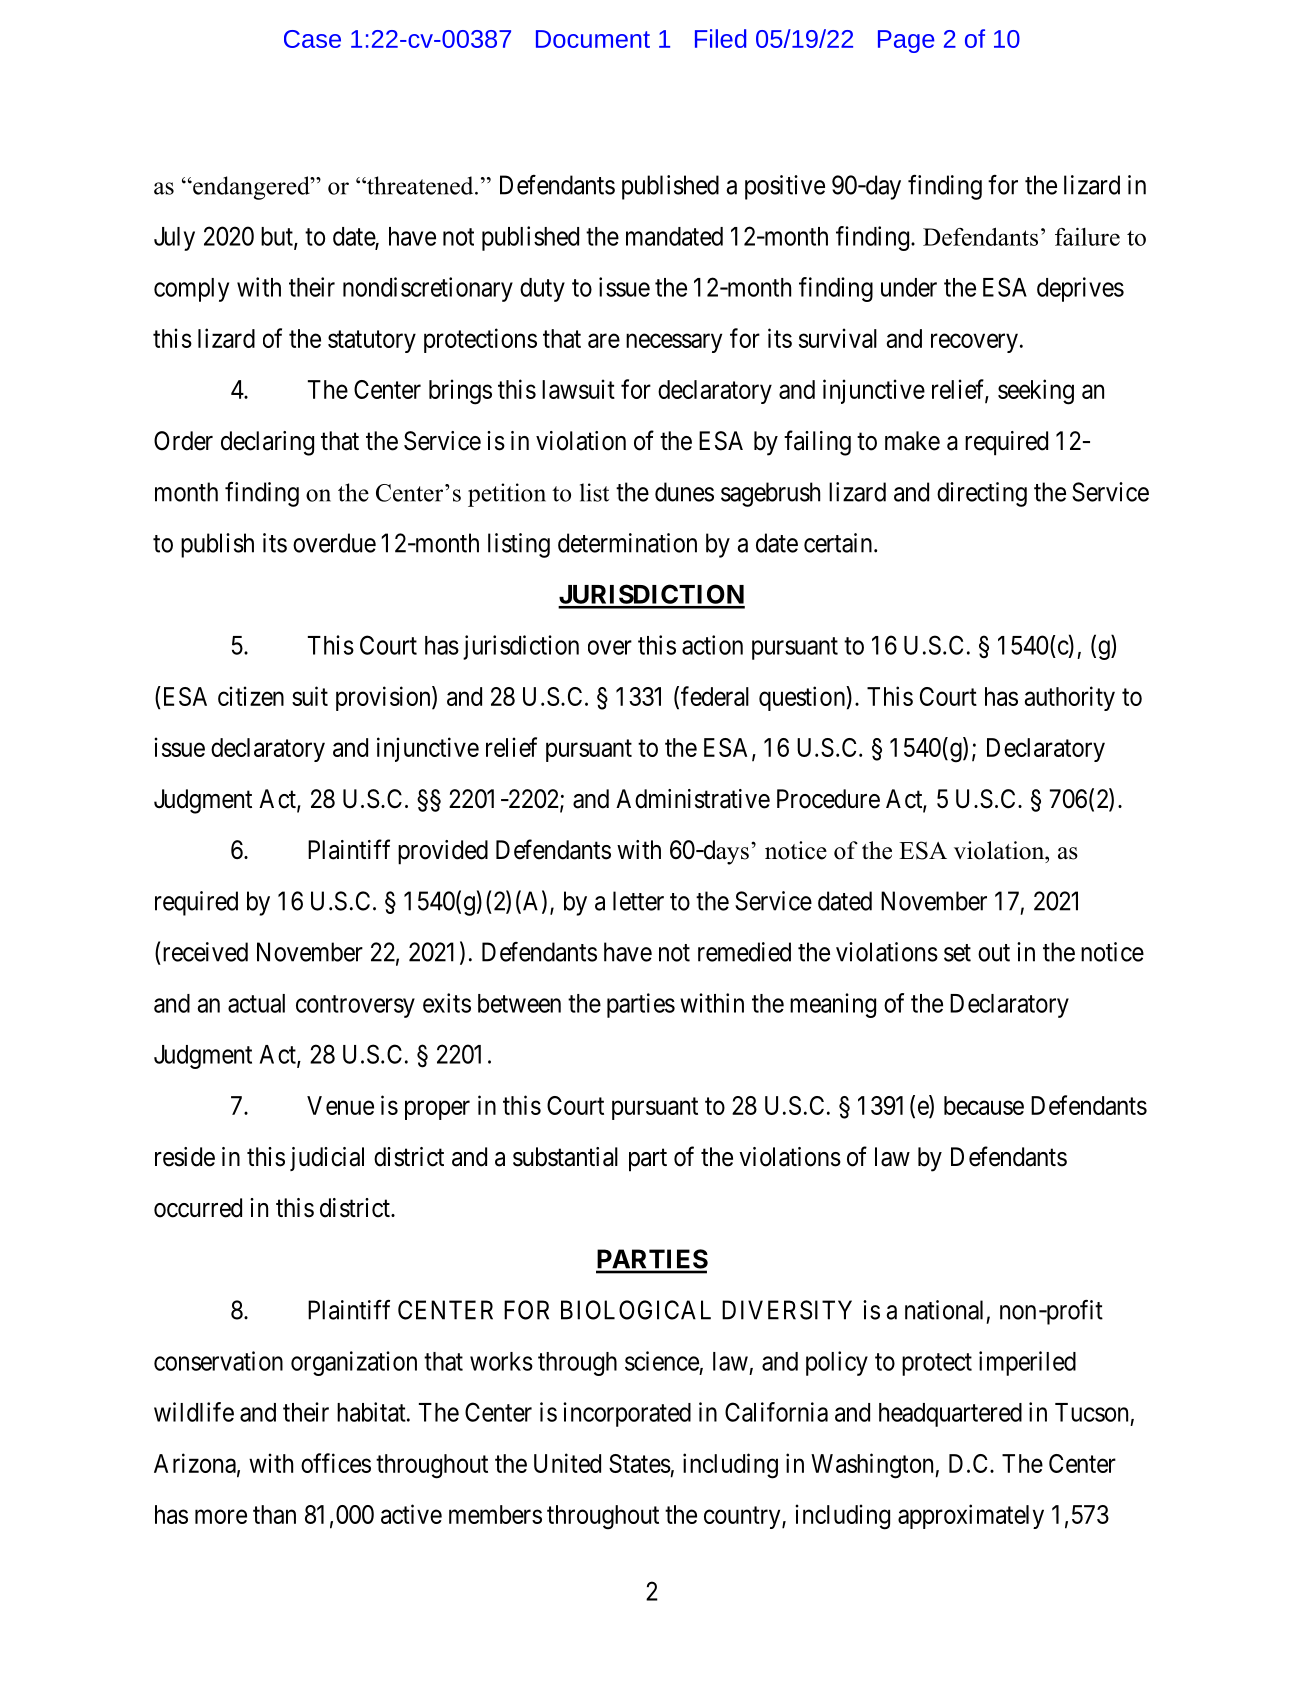 The image size is (1303, 1687). Describe the element at coordinates (906, 41) in the screenshot. I see `Page` at that location.
